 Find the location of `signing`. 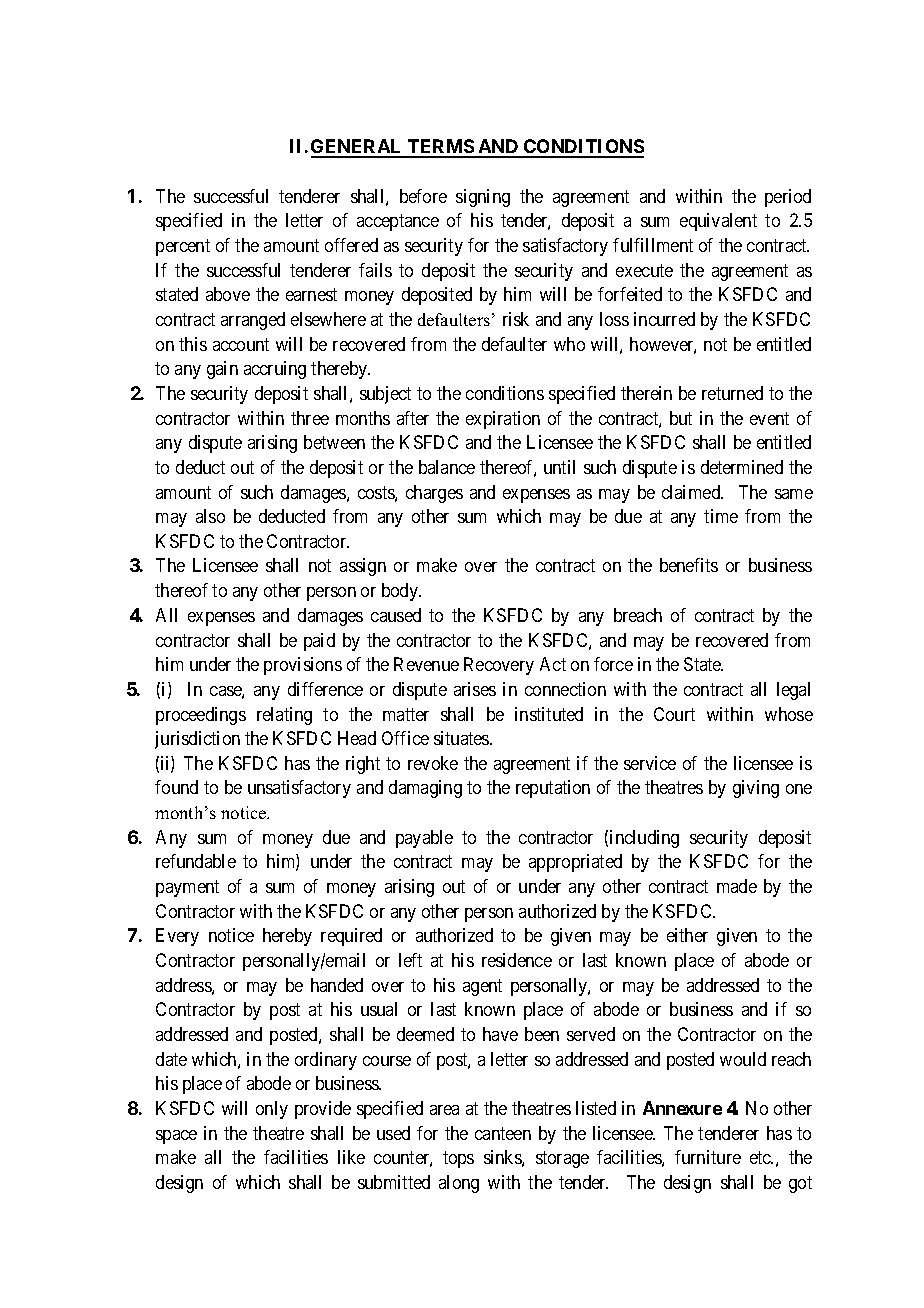

signing is located at coordinates (483, 198).
